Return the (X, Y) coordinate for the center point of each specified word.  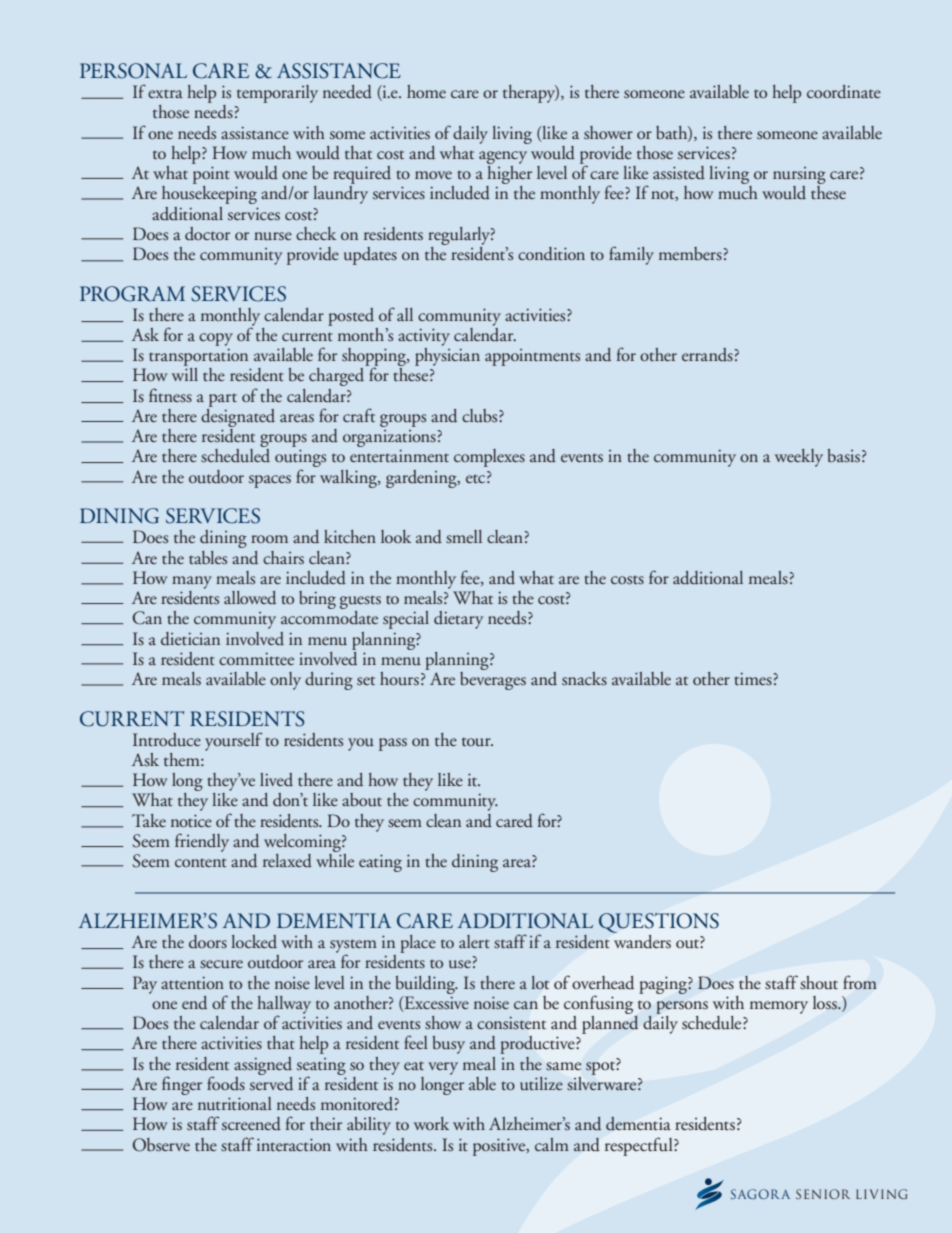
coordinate (844, 92)
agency (503, 157)
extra (165, 94)
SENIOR (823, 1194)
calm (552, 1144)
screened (251, 1124)
